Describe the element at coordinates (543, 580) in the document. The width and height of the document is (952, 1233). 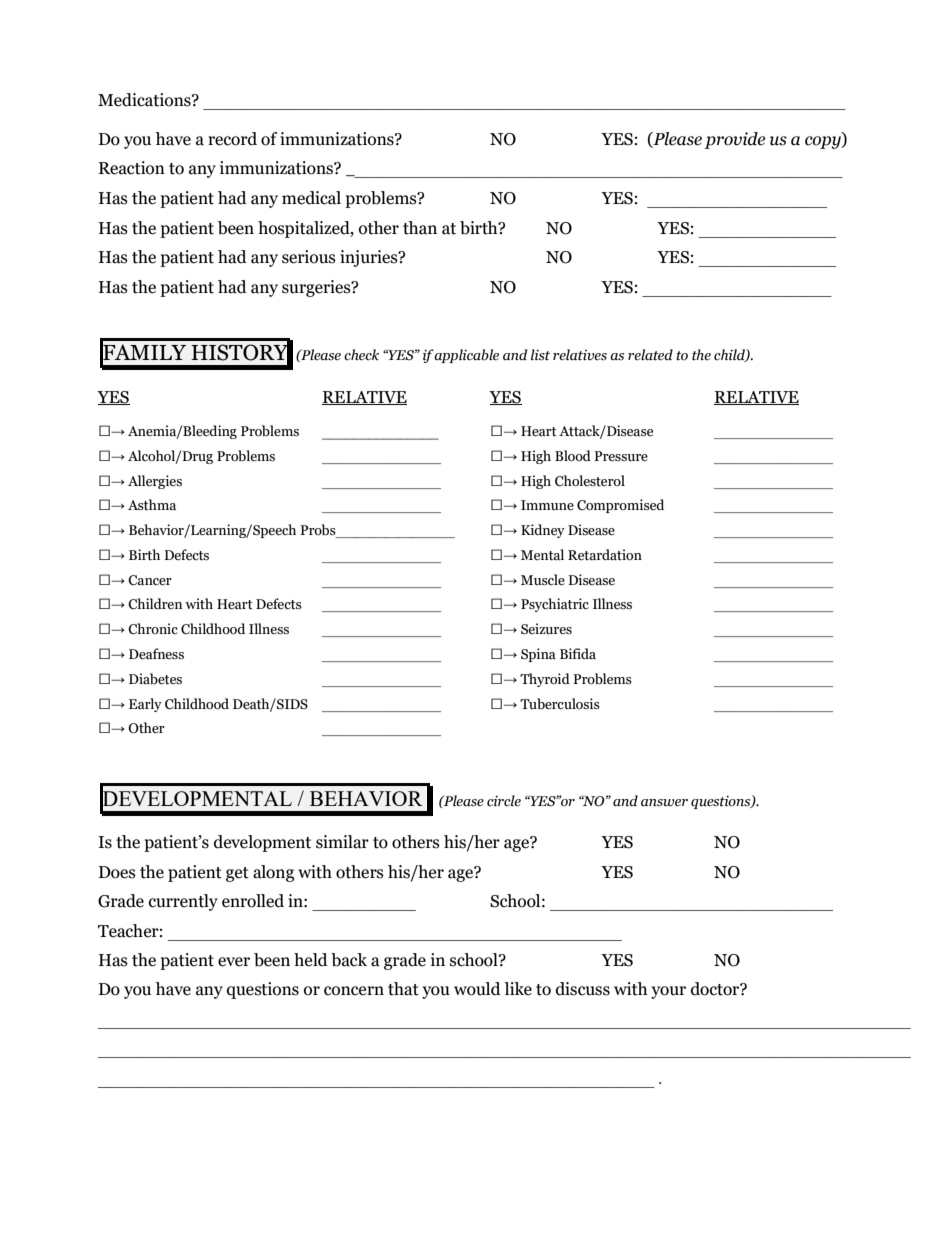
I see `Muscle` at that location.
